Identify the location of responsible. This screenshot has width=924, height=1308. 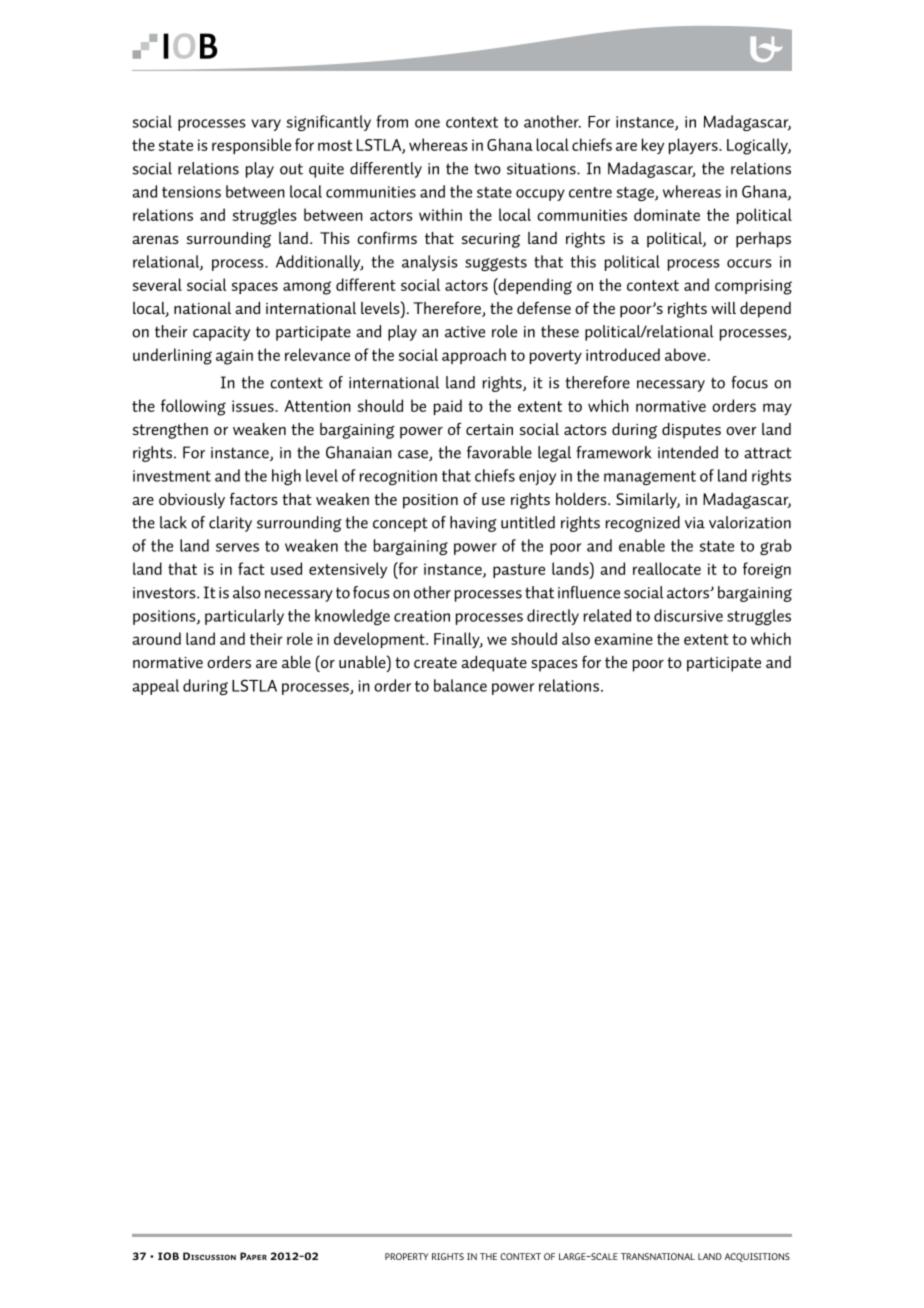
(251, 146).
